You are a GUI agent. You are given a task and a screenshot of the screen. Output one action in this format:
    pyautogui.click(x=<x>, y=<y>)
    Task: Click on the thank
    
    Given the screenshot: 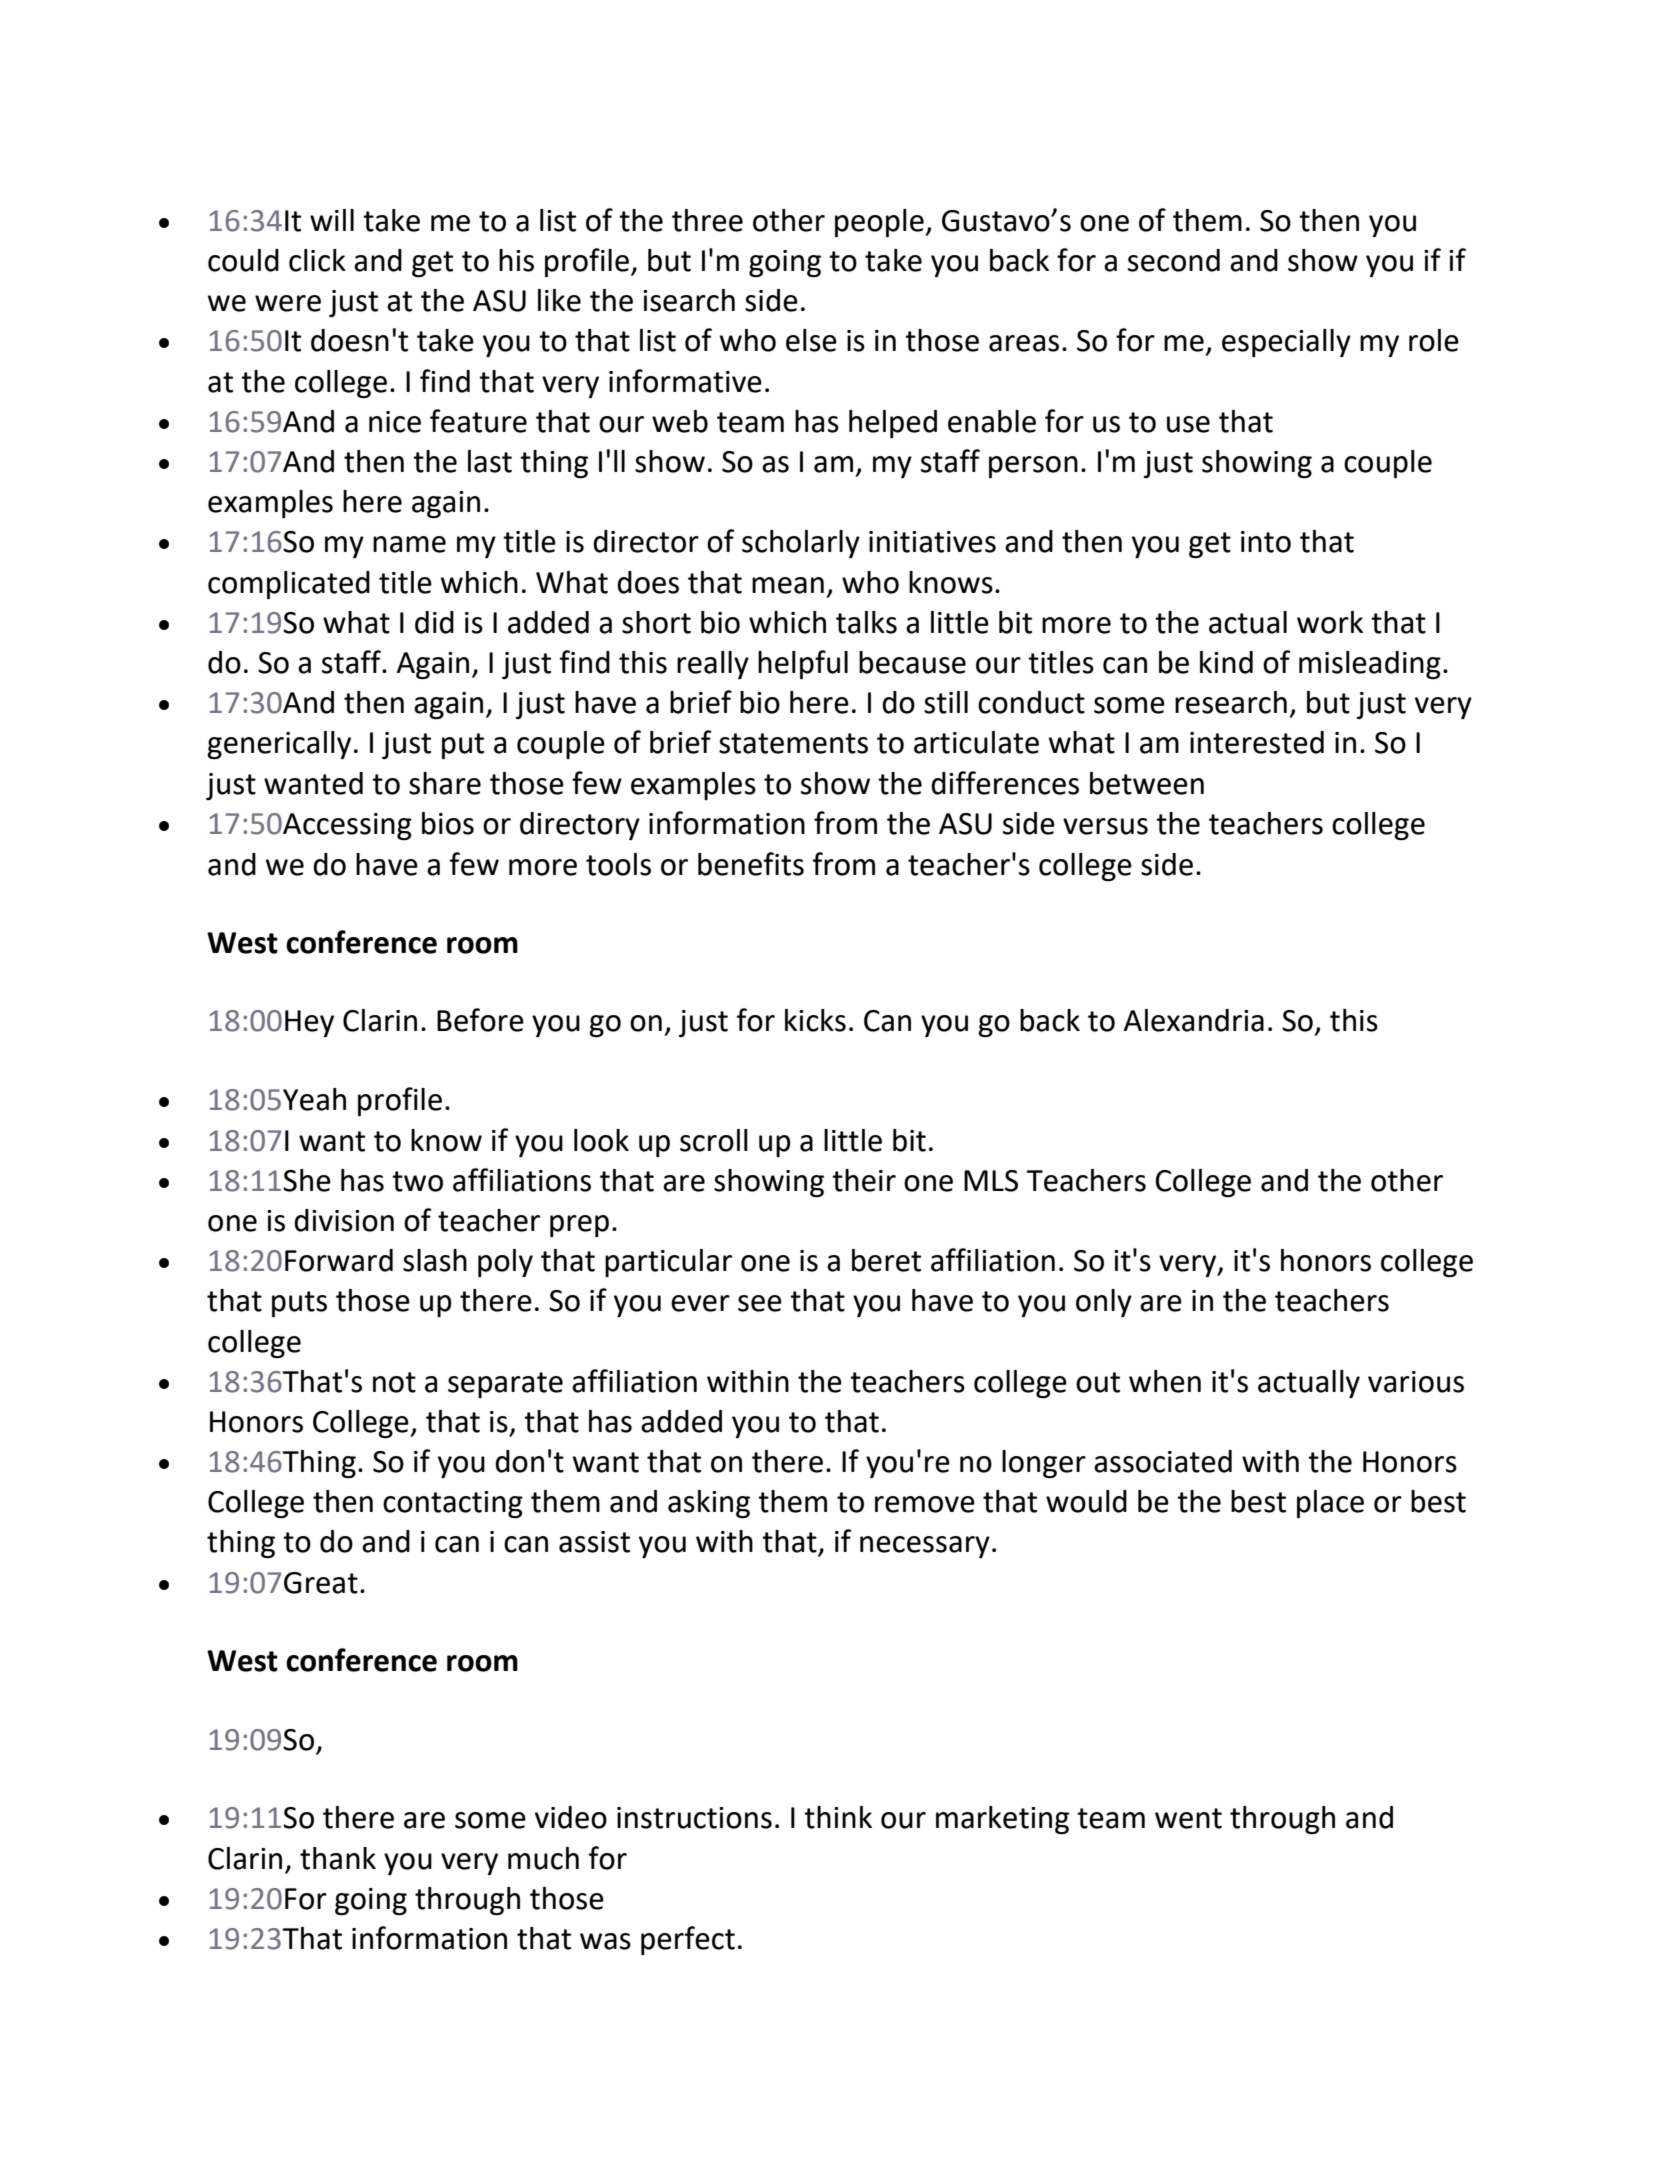 What is the action you would take?
    pyautogui.click(x=338, y=1858)
